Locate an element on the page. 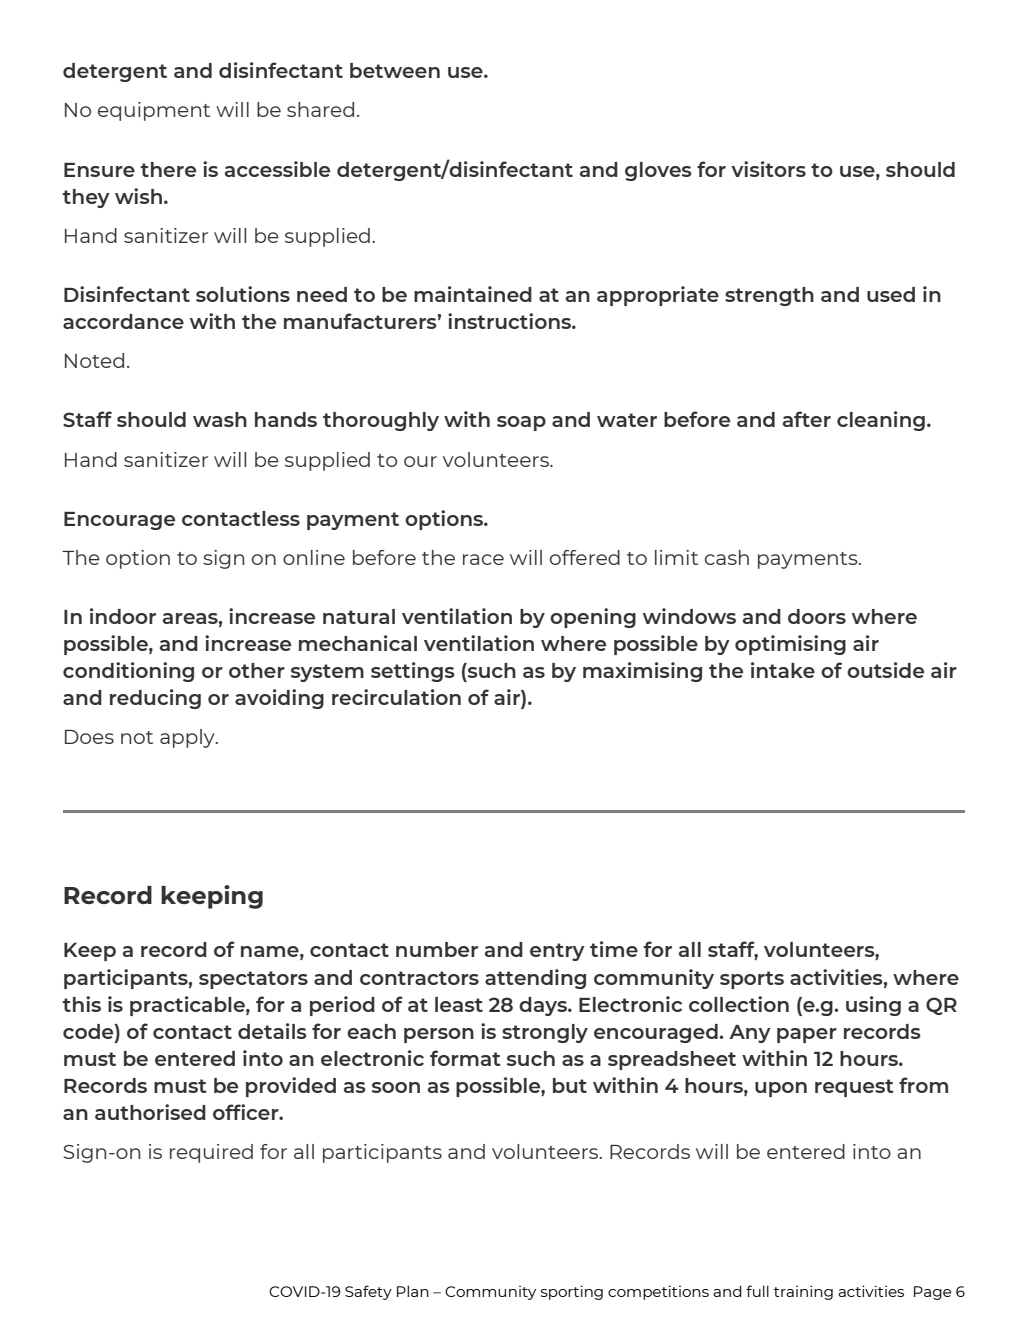 This image has width=1028, height=1330. using is located at coordinates (873, 1006).
